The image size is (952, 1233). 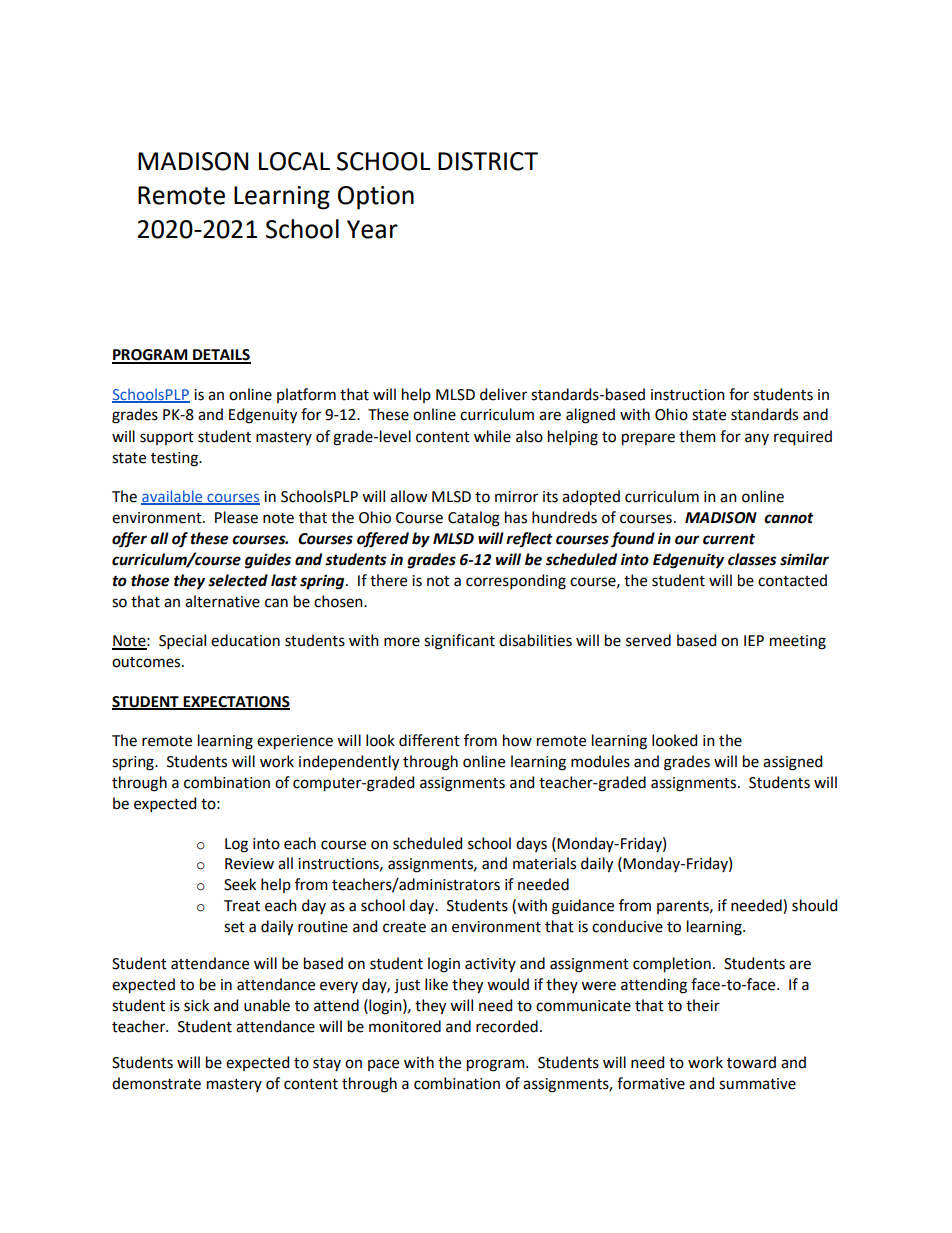 I want to click on DETAILS, so click(x=221, y=356).
